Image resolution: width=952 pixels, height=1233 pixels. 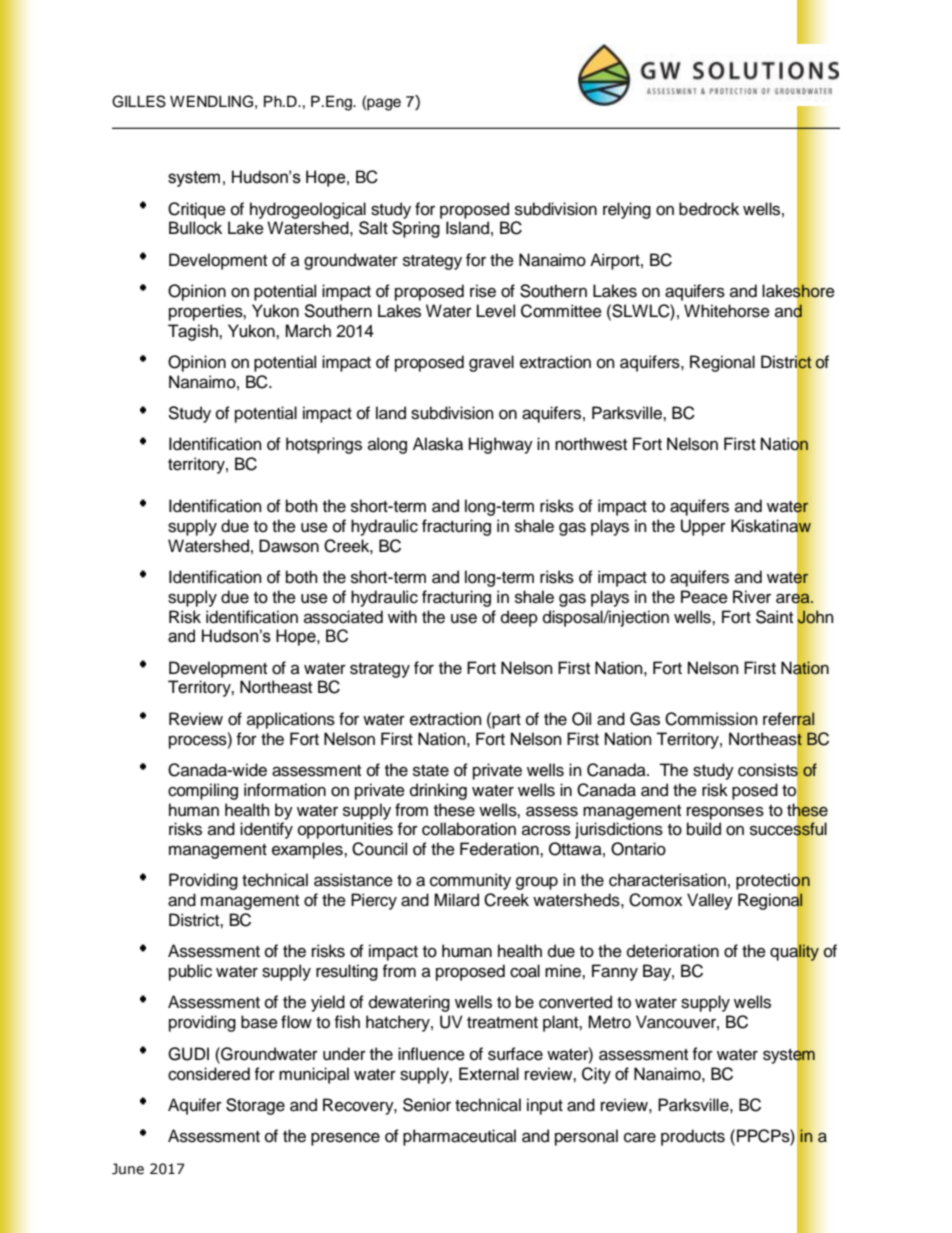 I want to click on Salt, so click(x=373, y=228).
